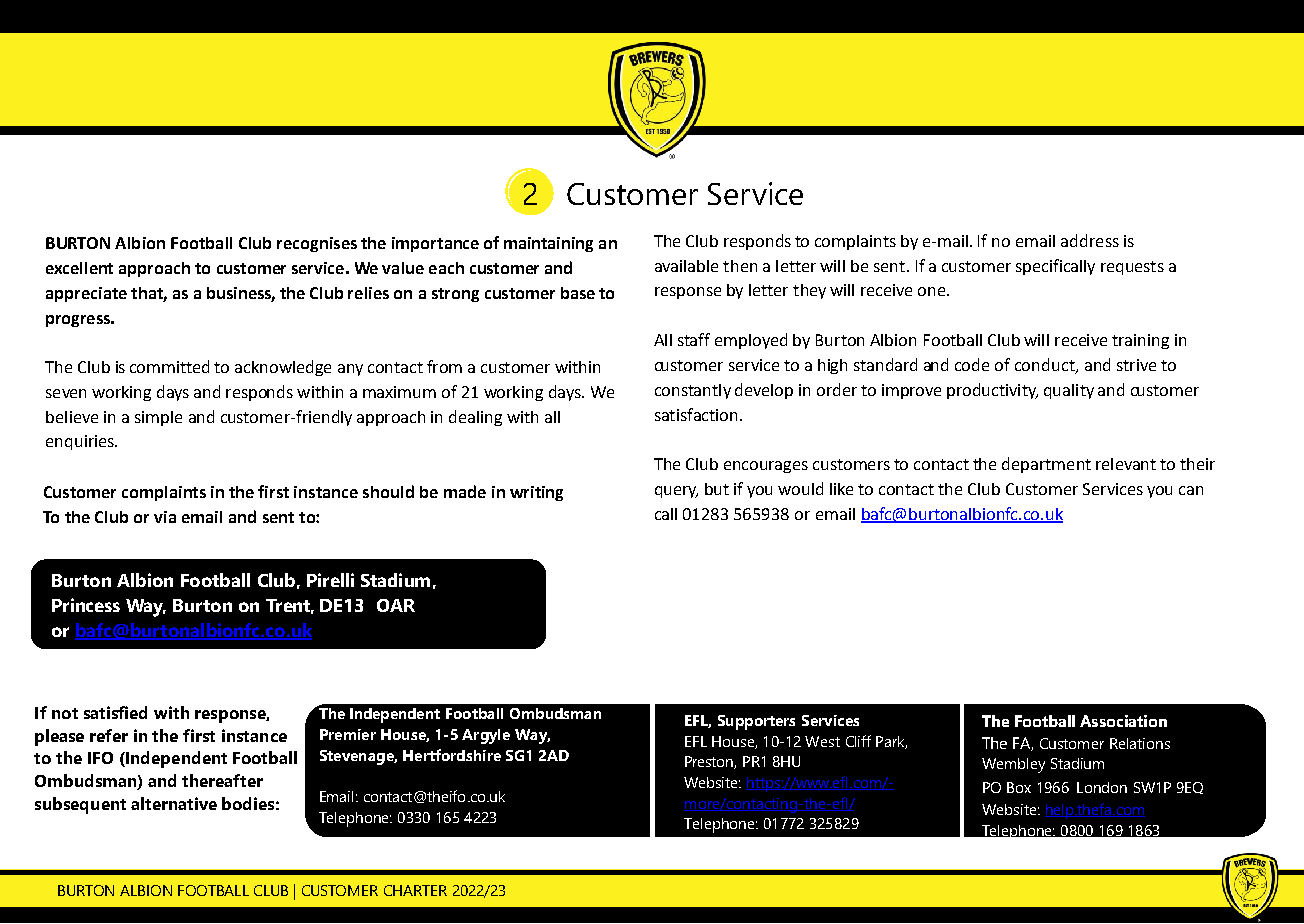 The image size is (1304, 924). I want to click on CHARTER, so click(415, 890).
